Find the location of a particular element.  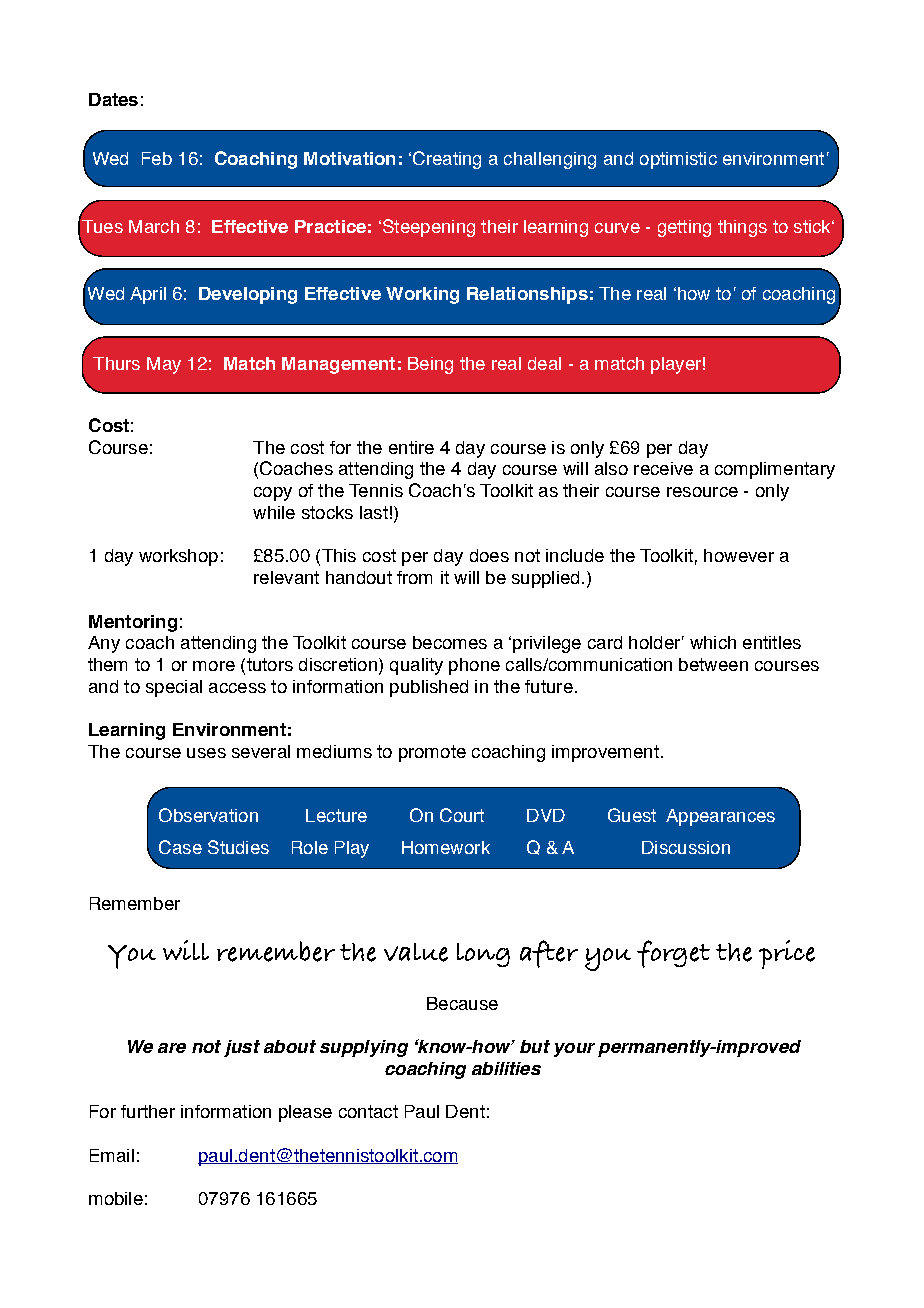

which is located at coordinates (713, 642).
